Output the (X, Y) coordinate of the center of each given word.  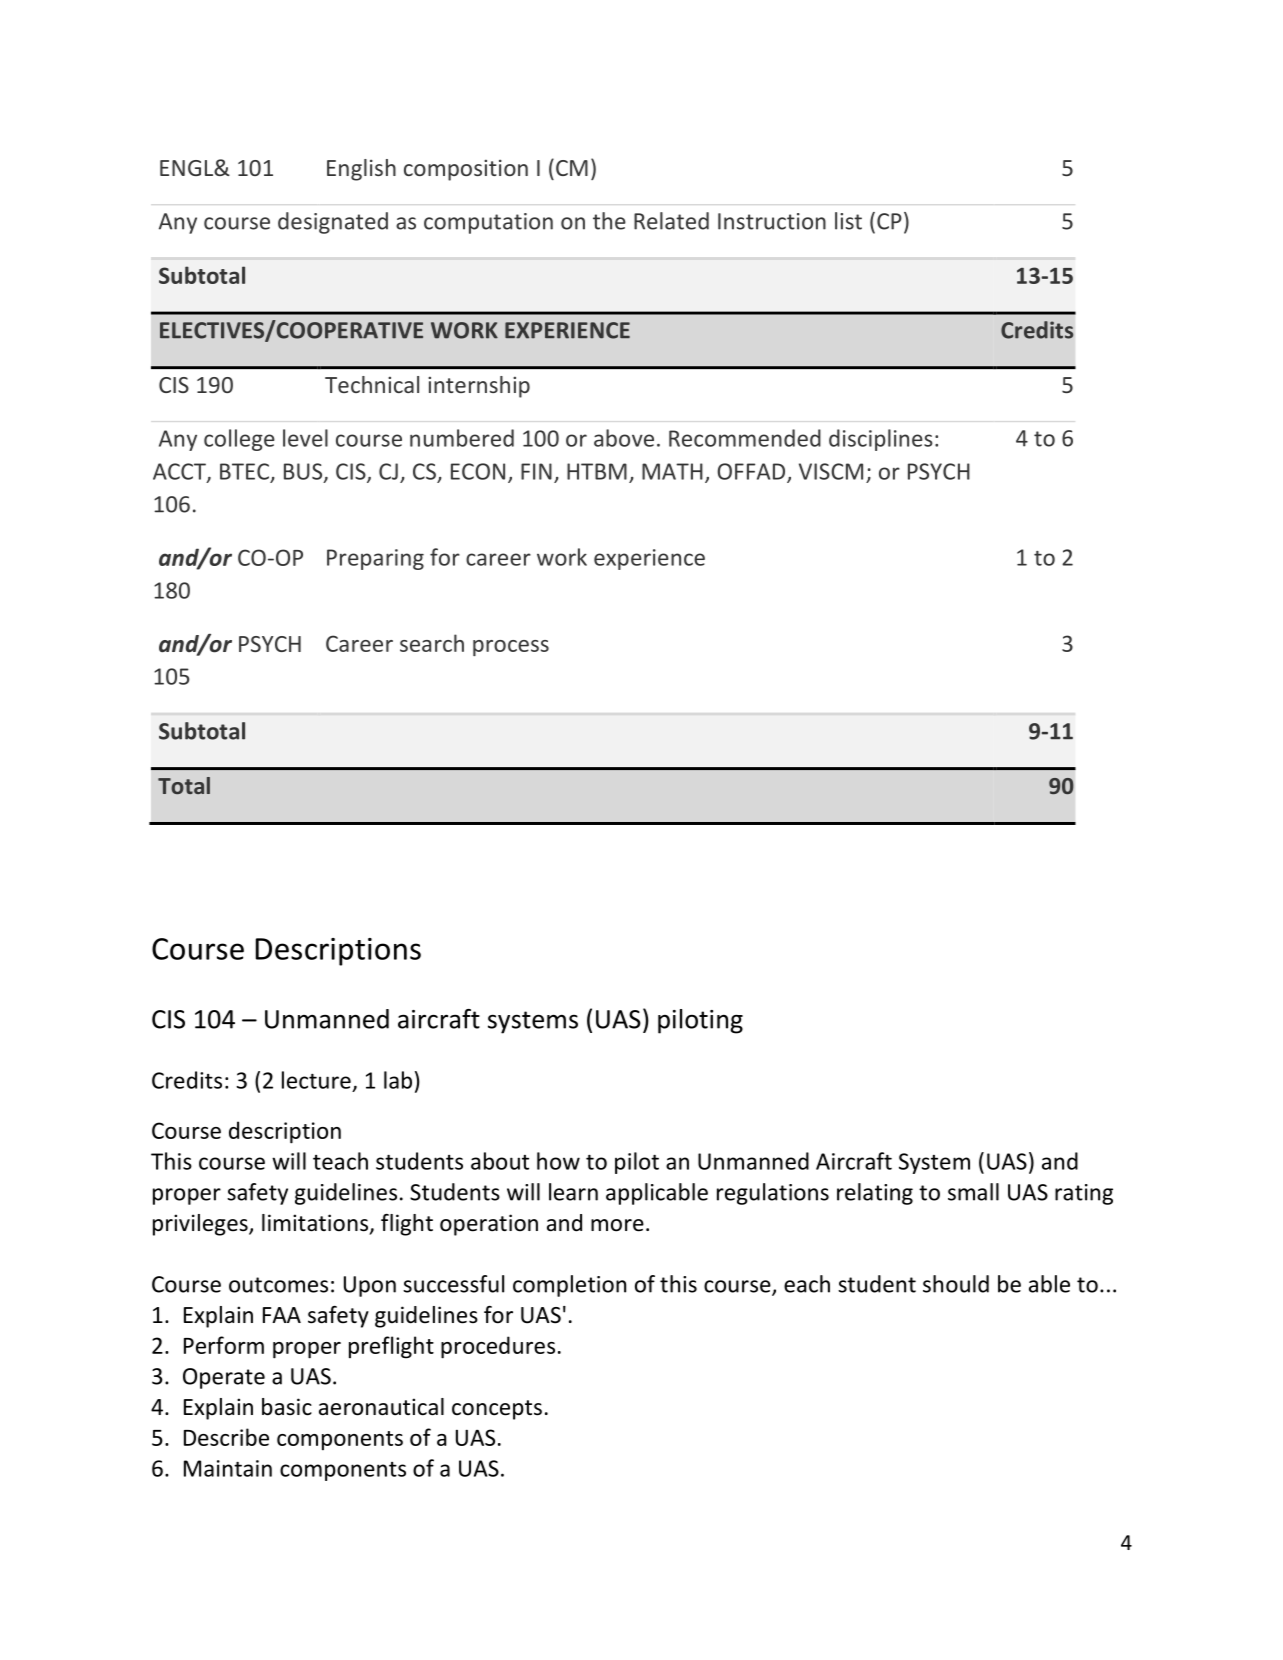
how (558, 1161)
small (973, 1192)
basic (287, 1407)
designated (333, 223)
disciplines (881, 440)
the (609, 221)
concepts (497, 1410)
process (511, 648)
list (848, 221)
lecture (316, 1080)
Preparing (375, 559)
